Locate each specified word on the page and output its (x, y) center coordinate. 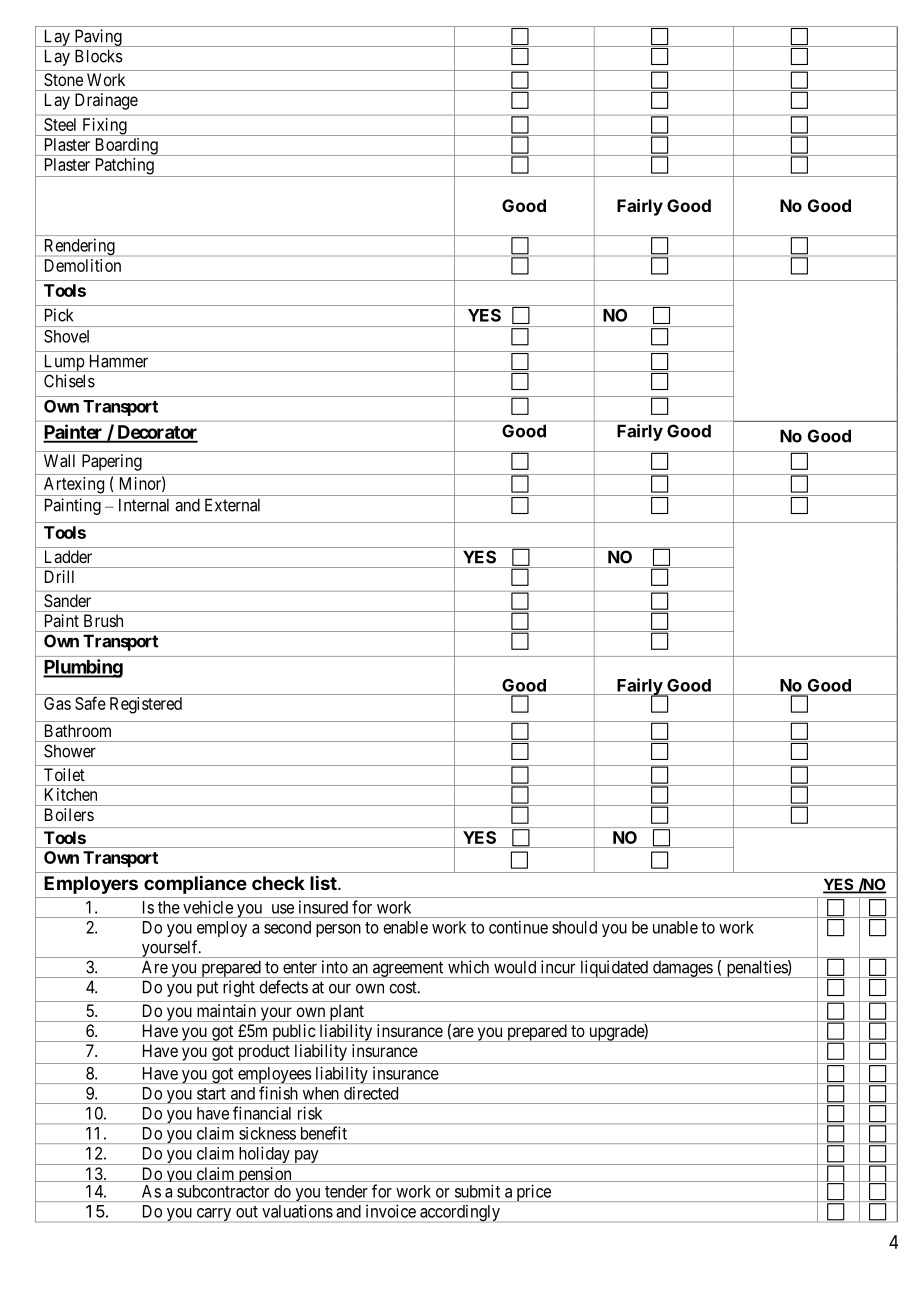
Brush (103, 620)
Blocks (99, 56)
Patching (124, 167)
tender (346, 1191)
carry (214, 1215)
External (232, 505)
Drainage (106, 101)
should (574, 927)
